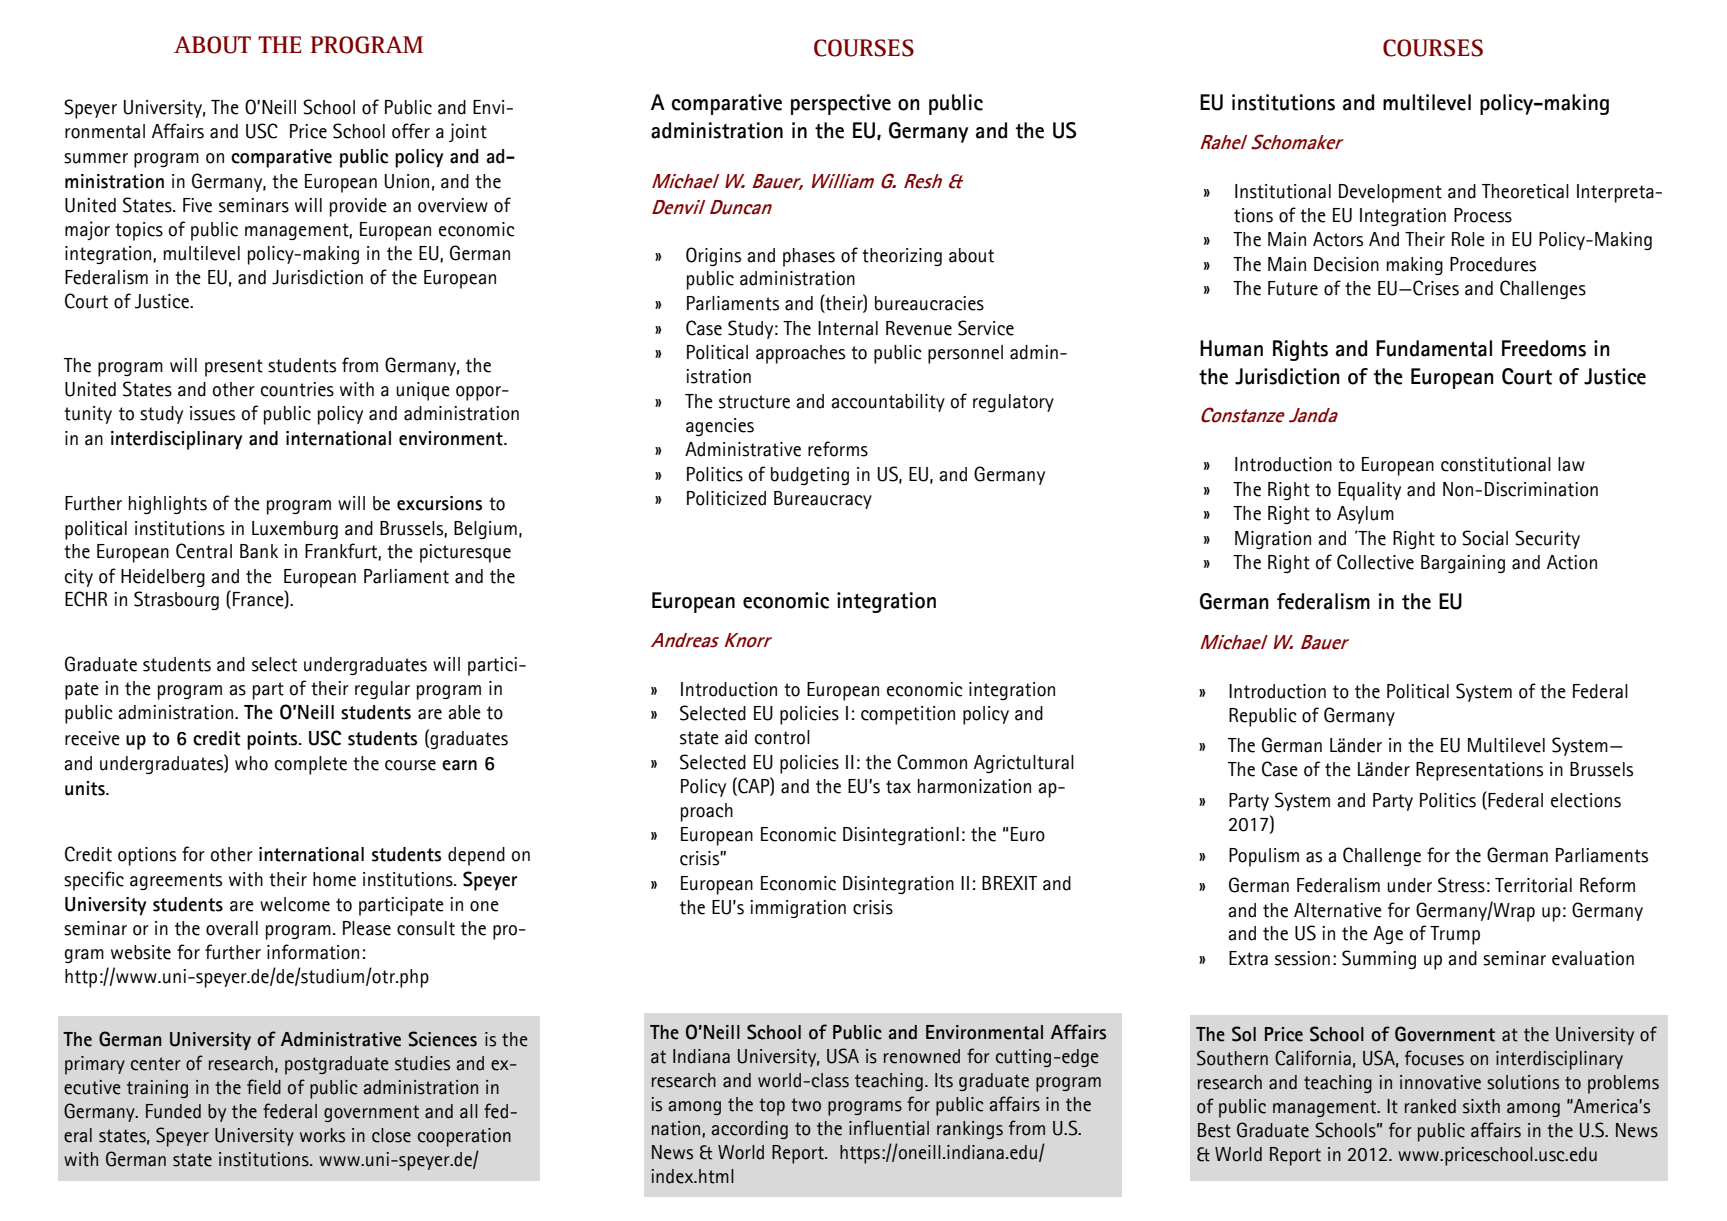 This screenshot has height=1221, width=1727. What do you see at coordinates (297, 389) in the screenshot?
I see `countries` at bounding box center [297, 389].
